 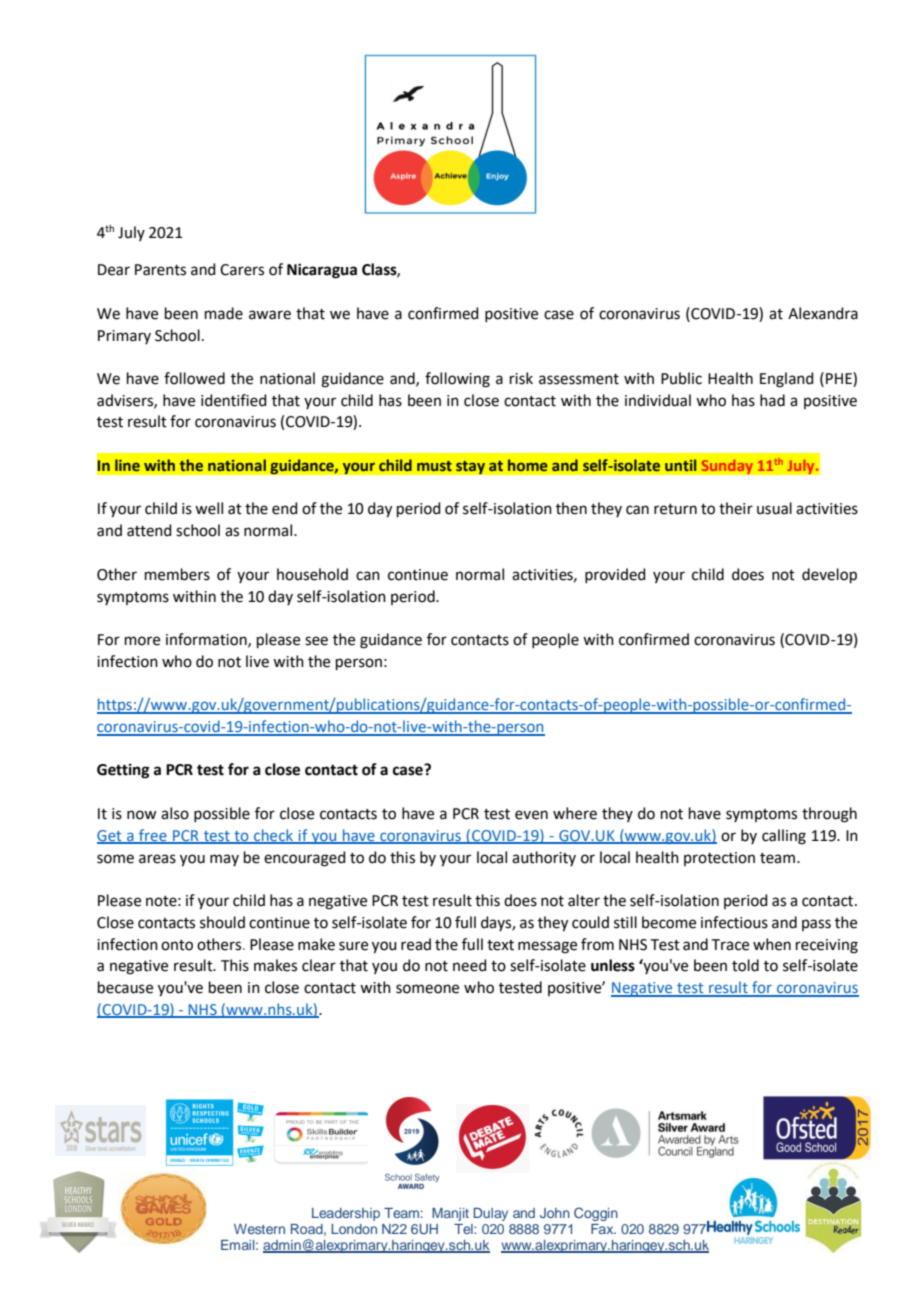 What do you see at coordinates (457, 380) in the screenshot?
I see `following` at bounding box center [457, 380].
